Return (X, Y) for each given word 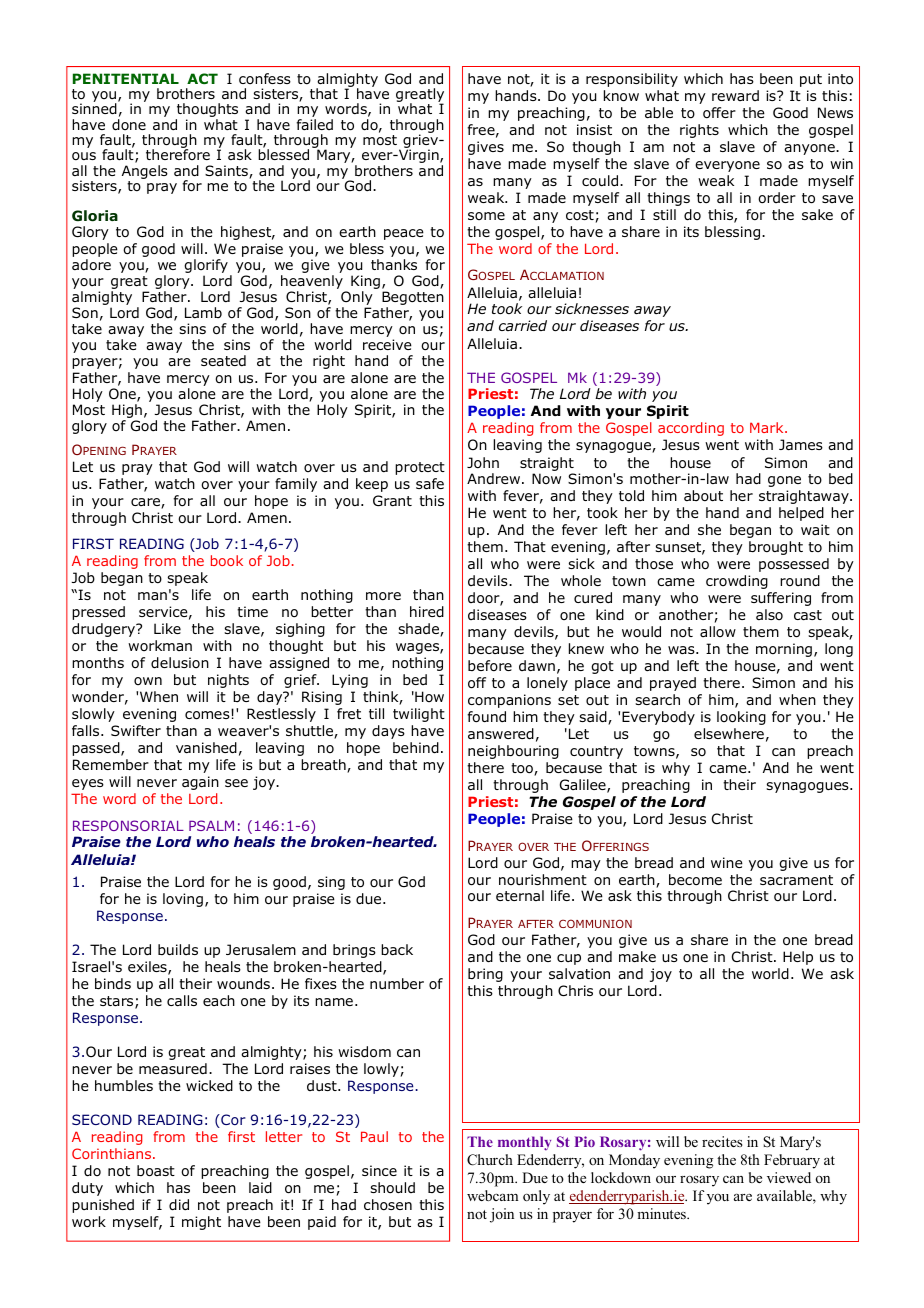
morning (784, 650)
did (179, 1205)
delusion (180, 663)
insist (594, 129)
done (129, 125)
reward (735, 95)
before (490, 665)
